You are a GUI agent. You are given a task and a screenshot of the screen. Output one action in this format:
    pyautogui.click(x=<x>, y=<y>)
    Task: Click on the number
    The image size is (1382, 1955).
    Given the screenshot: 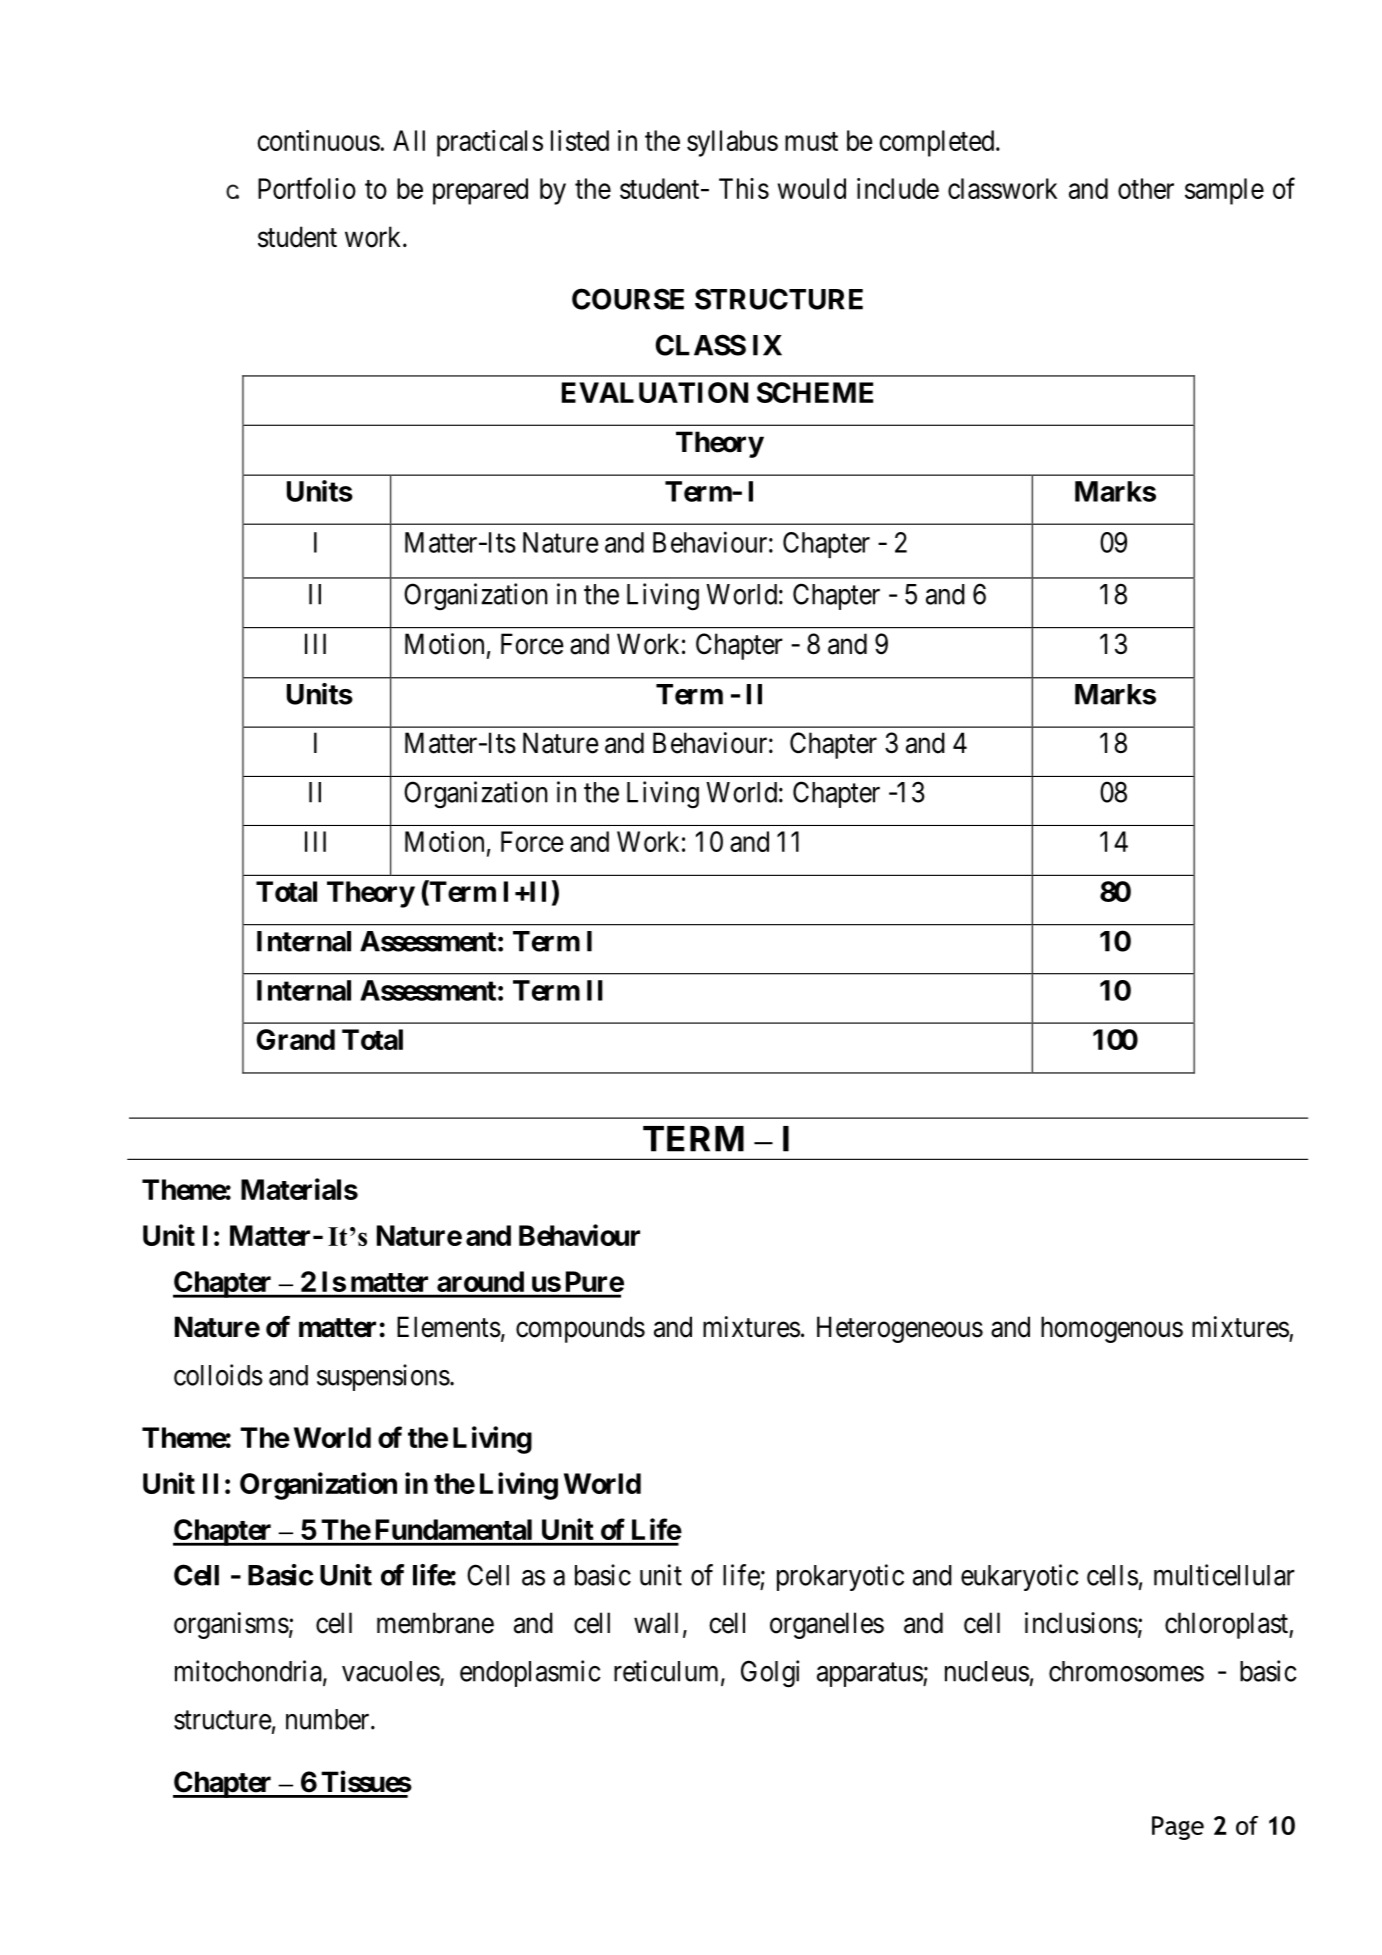 What is the action you would take?
    pyautogui.click(x=329, y=1719)
